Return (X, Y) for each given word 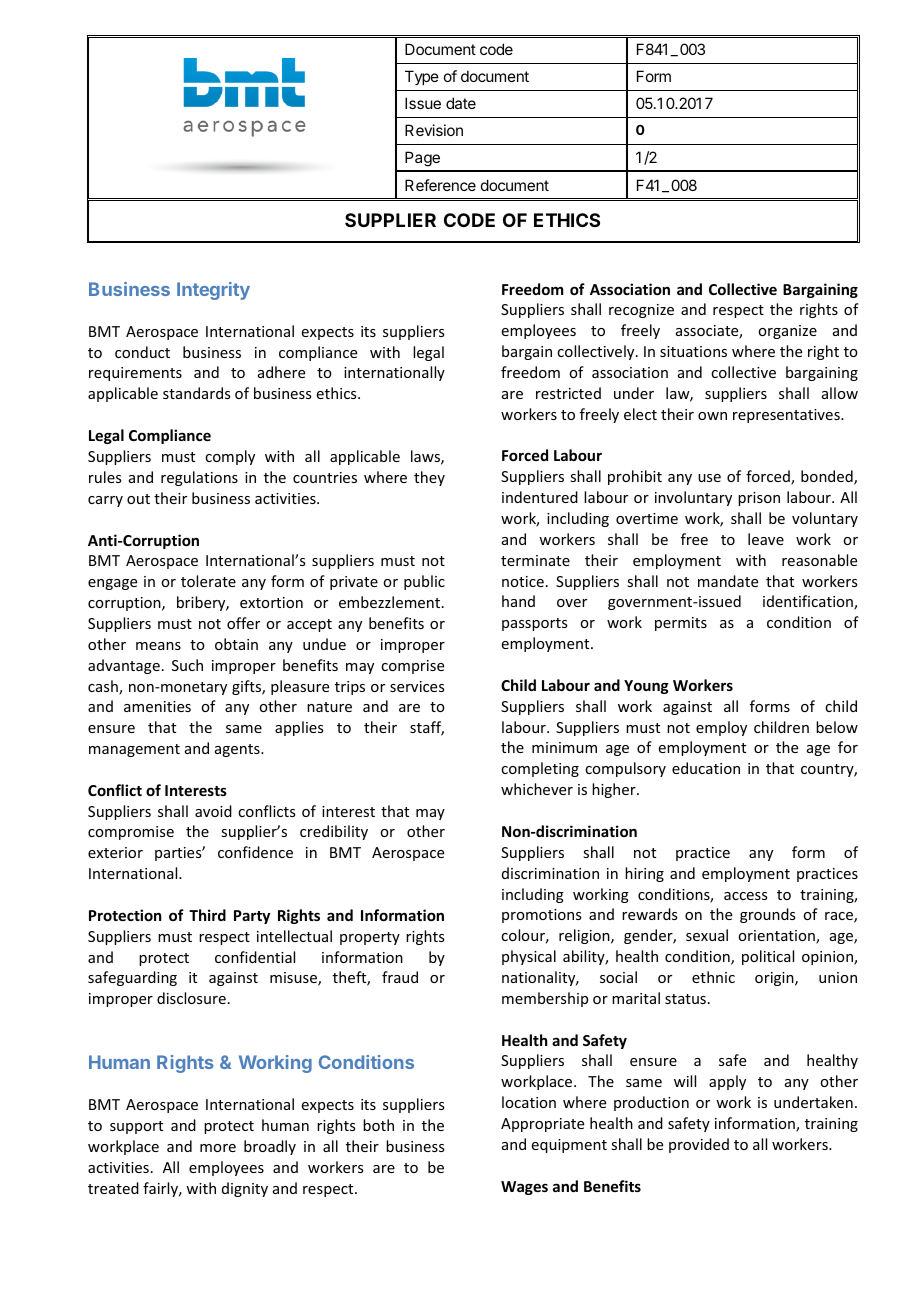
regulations (199, 478)
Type (422, 77)
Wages (524, 1188)
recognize (641, 311)
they (429, 478)
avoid (213, 811)
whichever (537, 789)
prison (759, 499)
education (706, 768)
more (218, 1148)
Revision (434, 130)
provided (699, 1145)
